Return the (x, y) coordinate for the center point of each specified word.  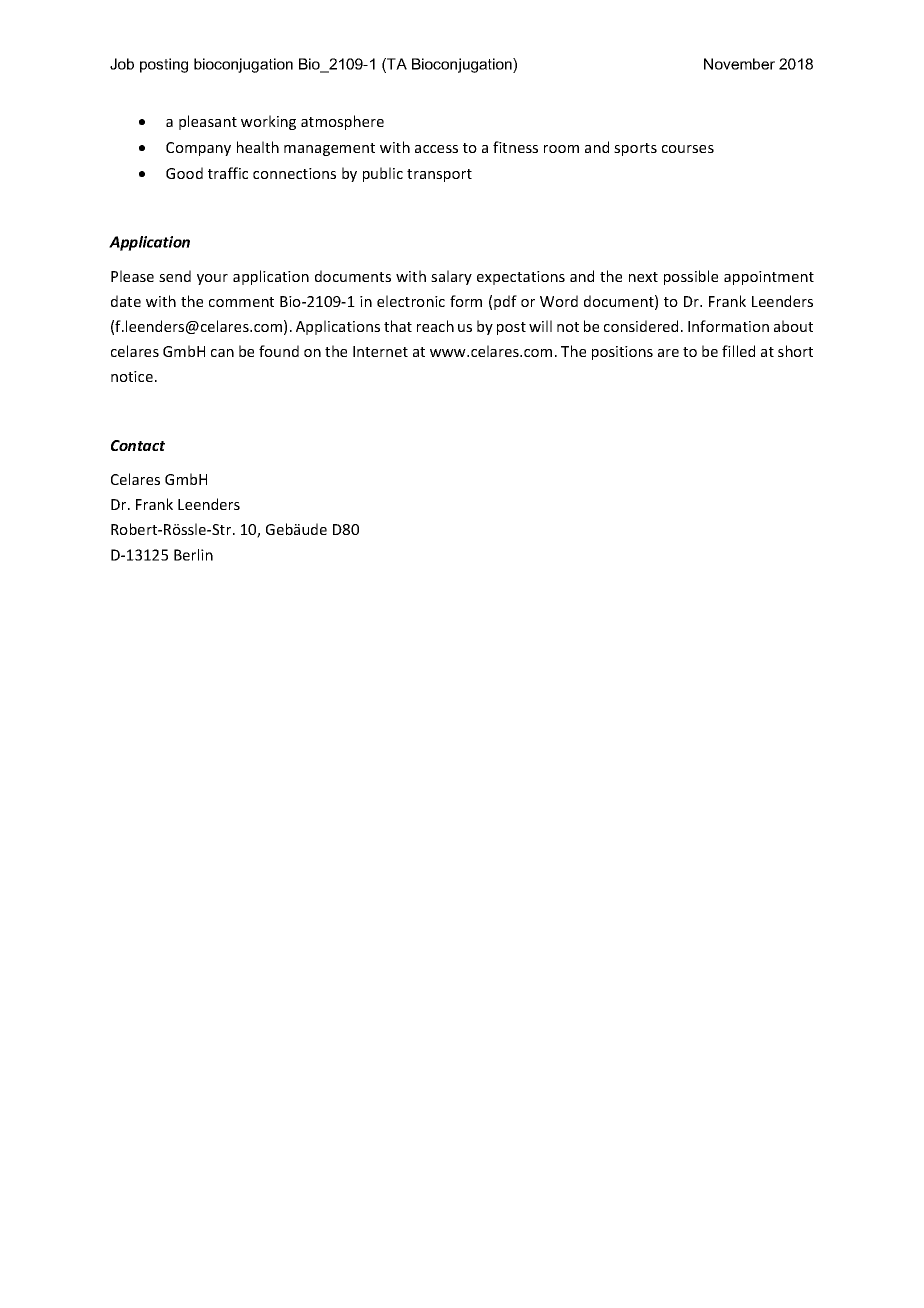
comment (241, 302)
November (739, 64)
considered (641, 326)
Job (122, 64)
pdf (505, 302)
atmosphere (342, 122)
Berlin (193, 555)
